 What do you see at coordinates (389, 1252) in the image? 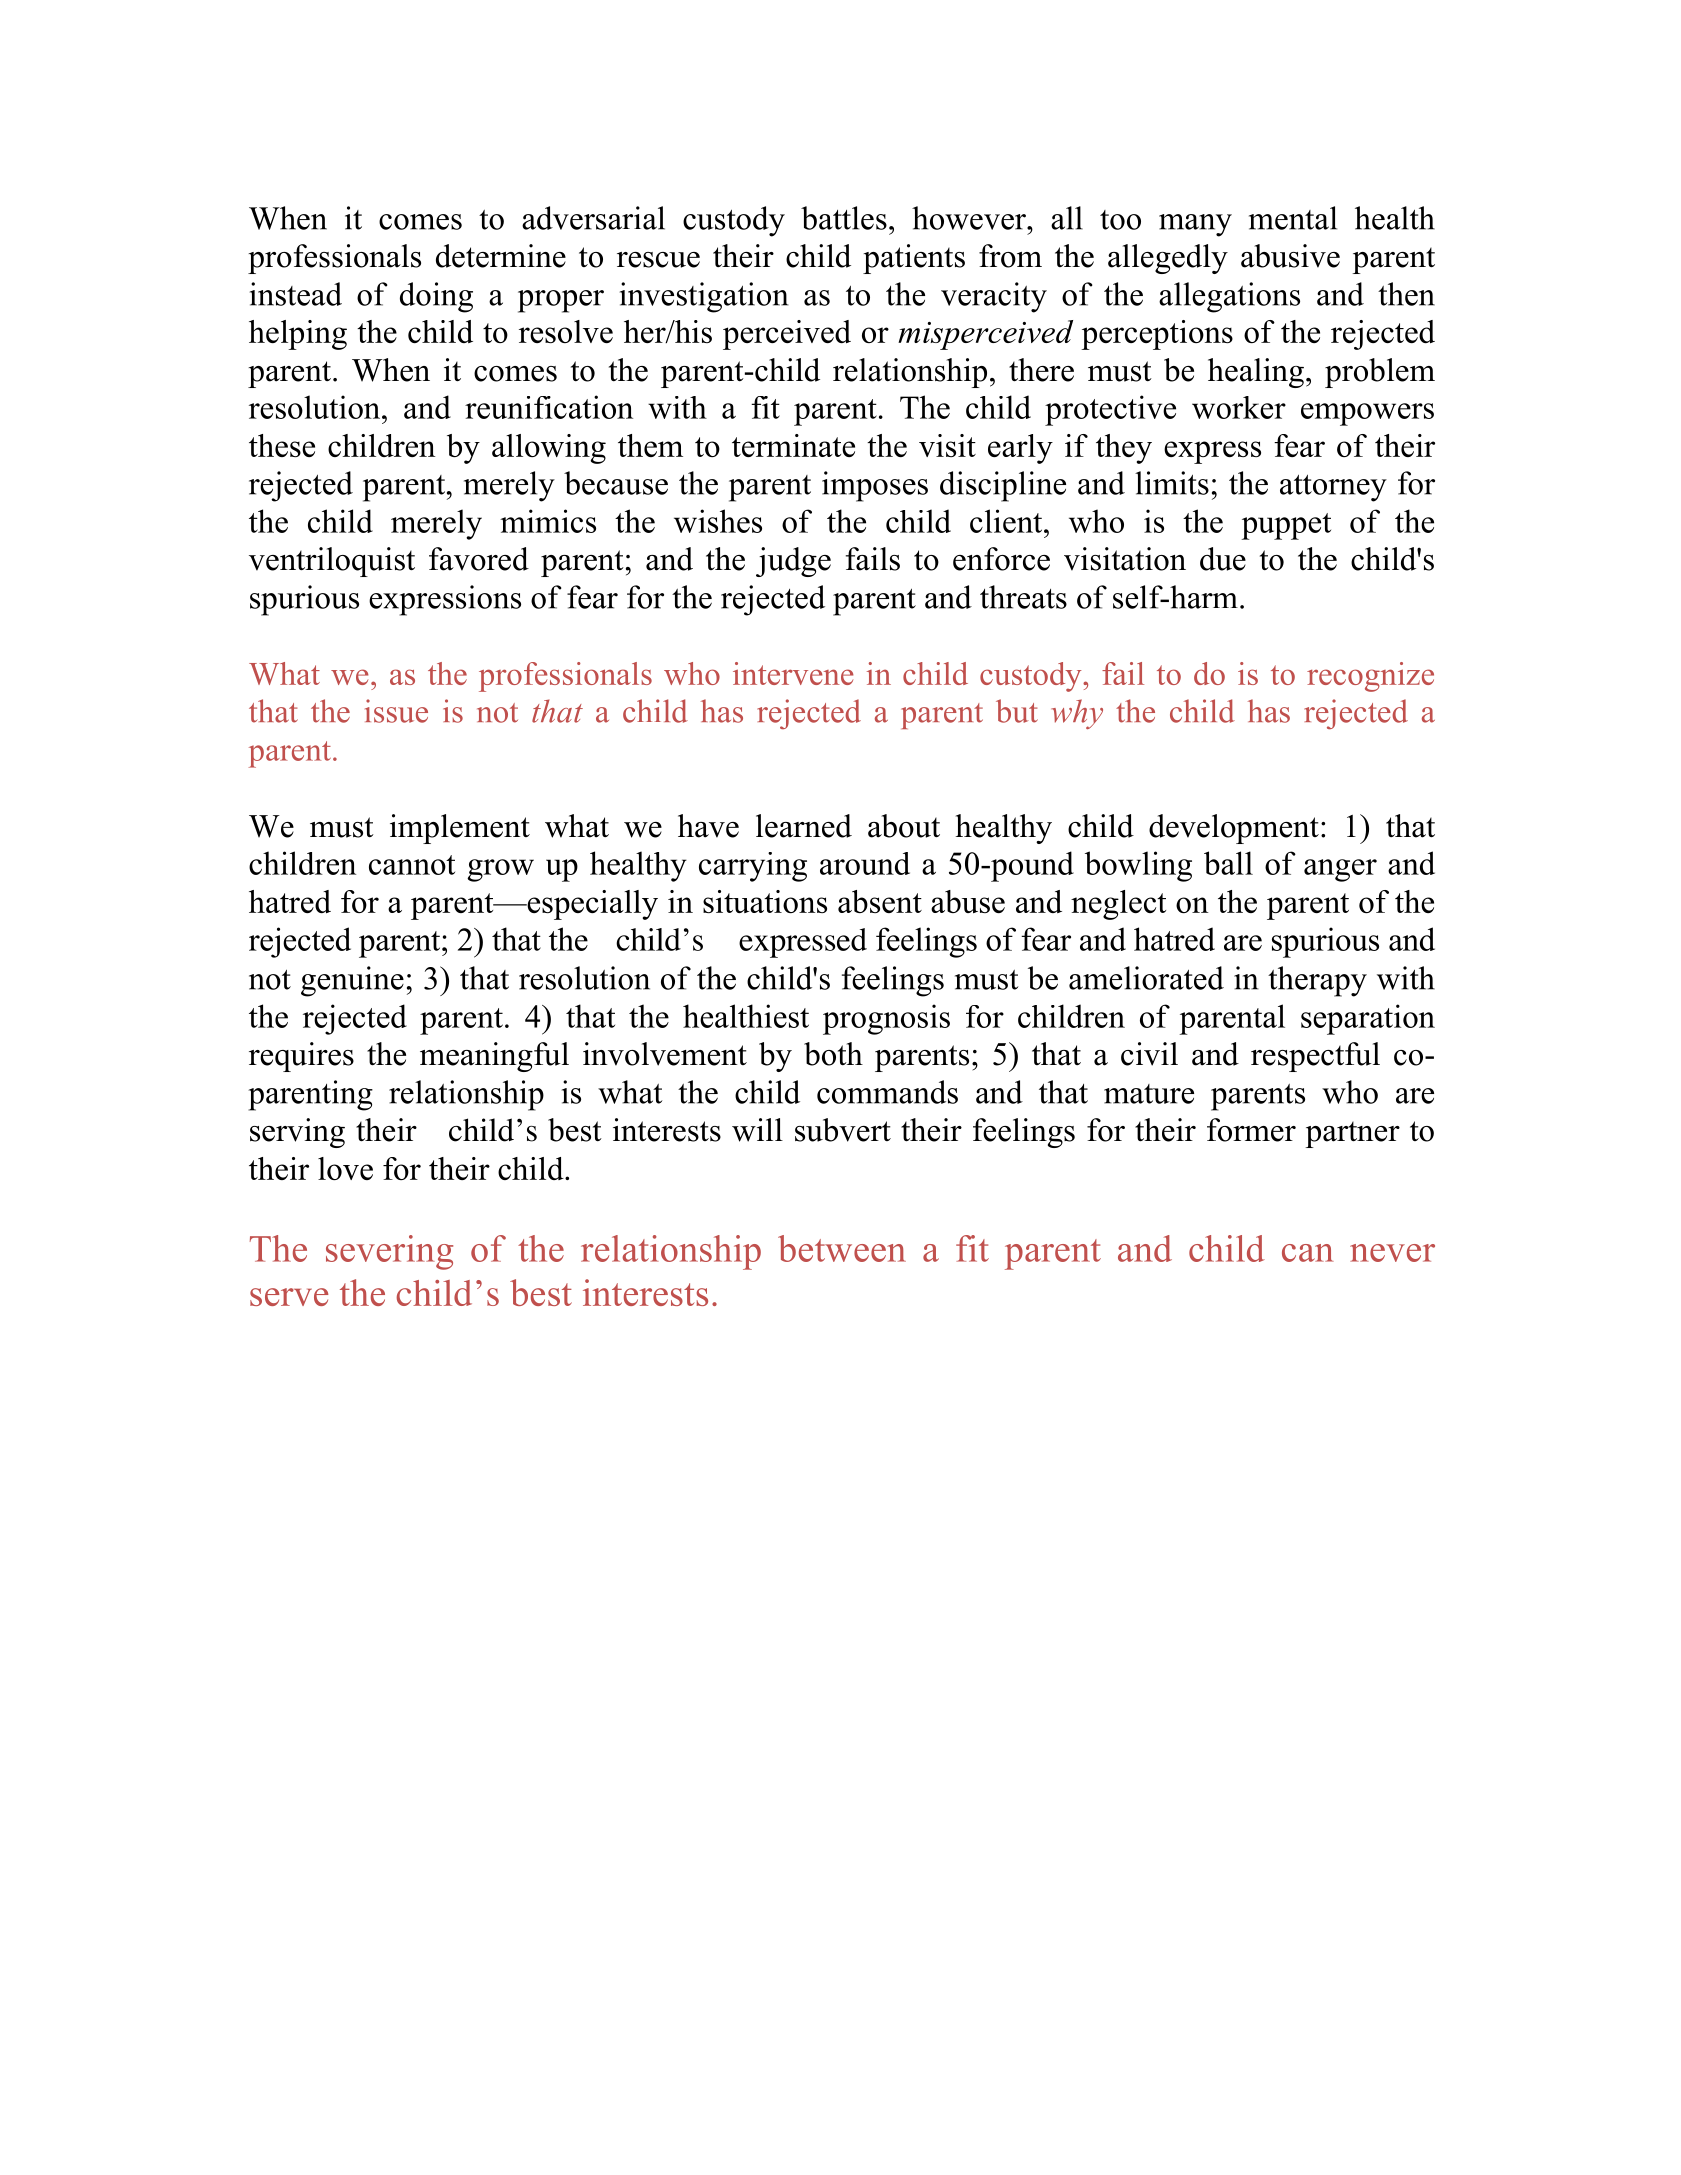
I see `severing` at bounding box center [389, 1252].
